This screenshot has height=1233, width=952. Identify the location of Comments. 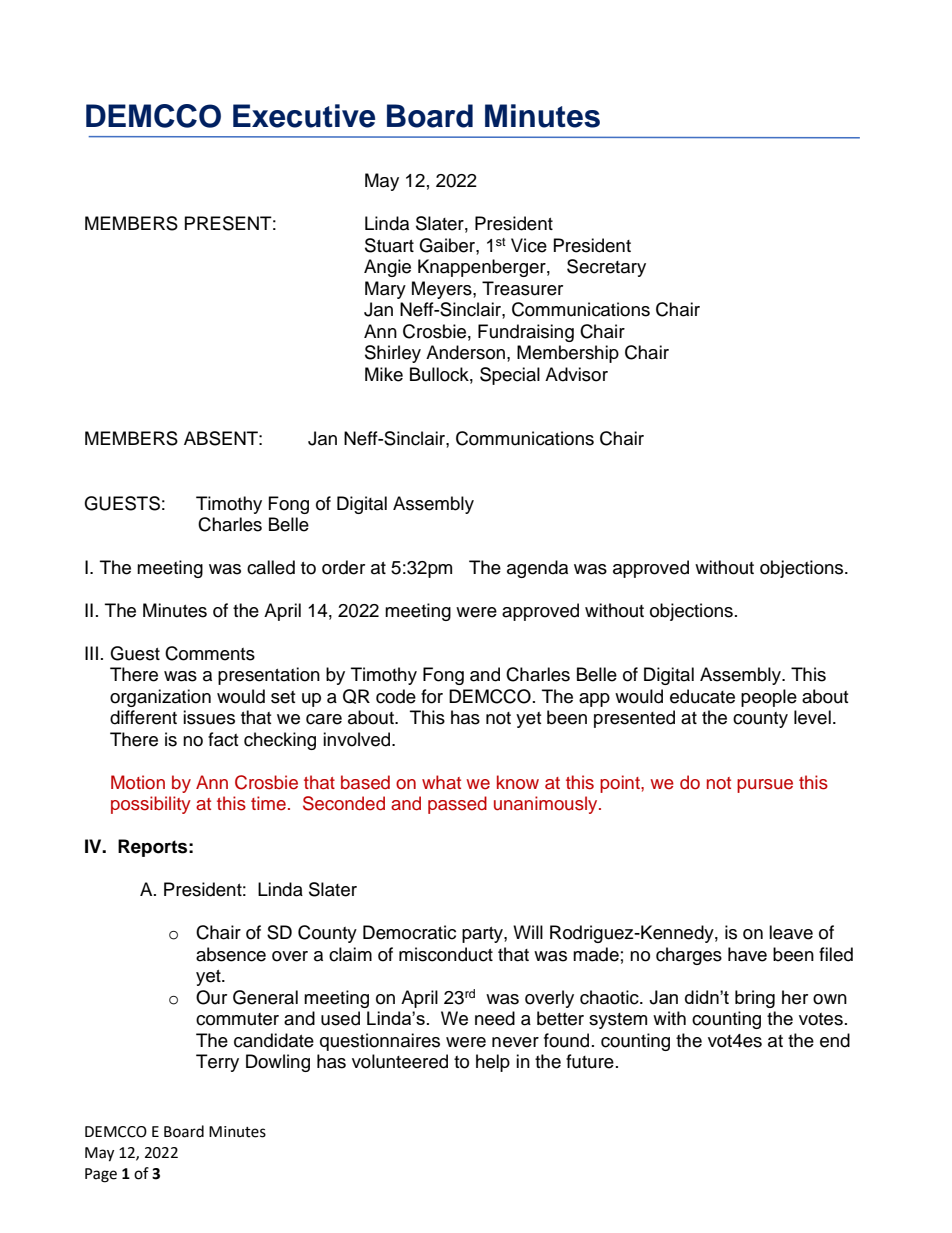
(210, 653).
